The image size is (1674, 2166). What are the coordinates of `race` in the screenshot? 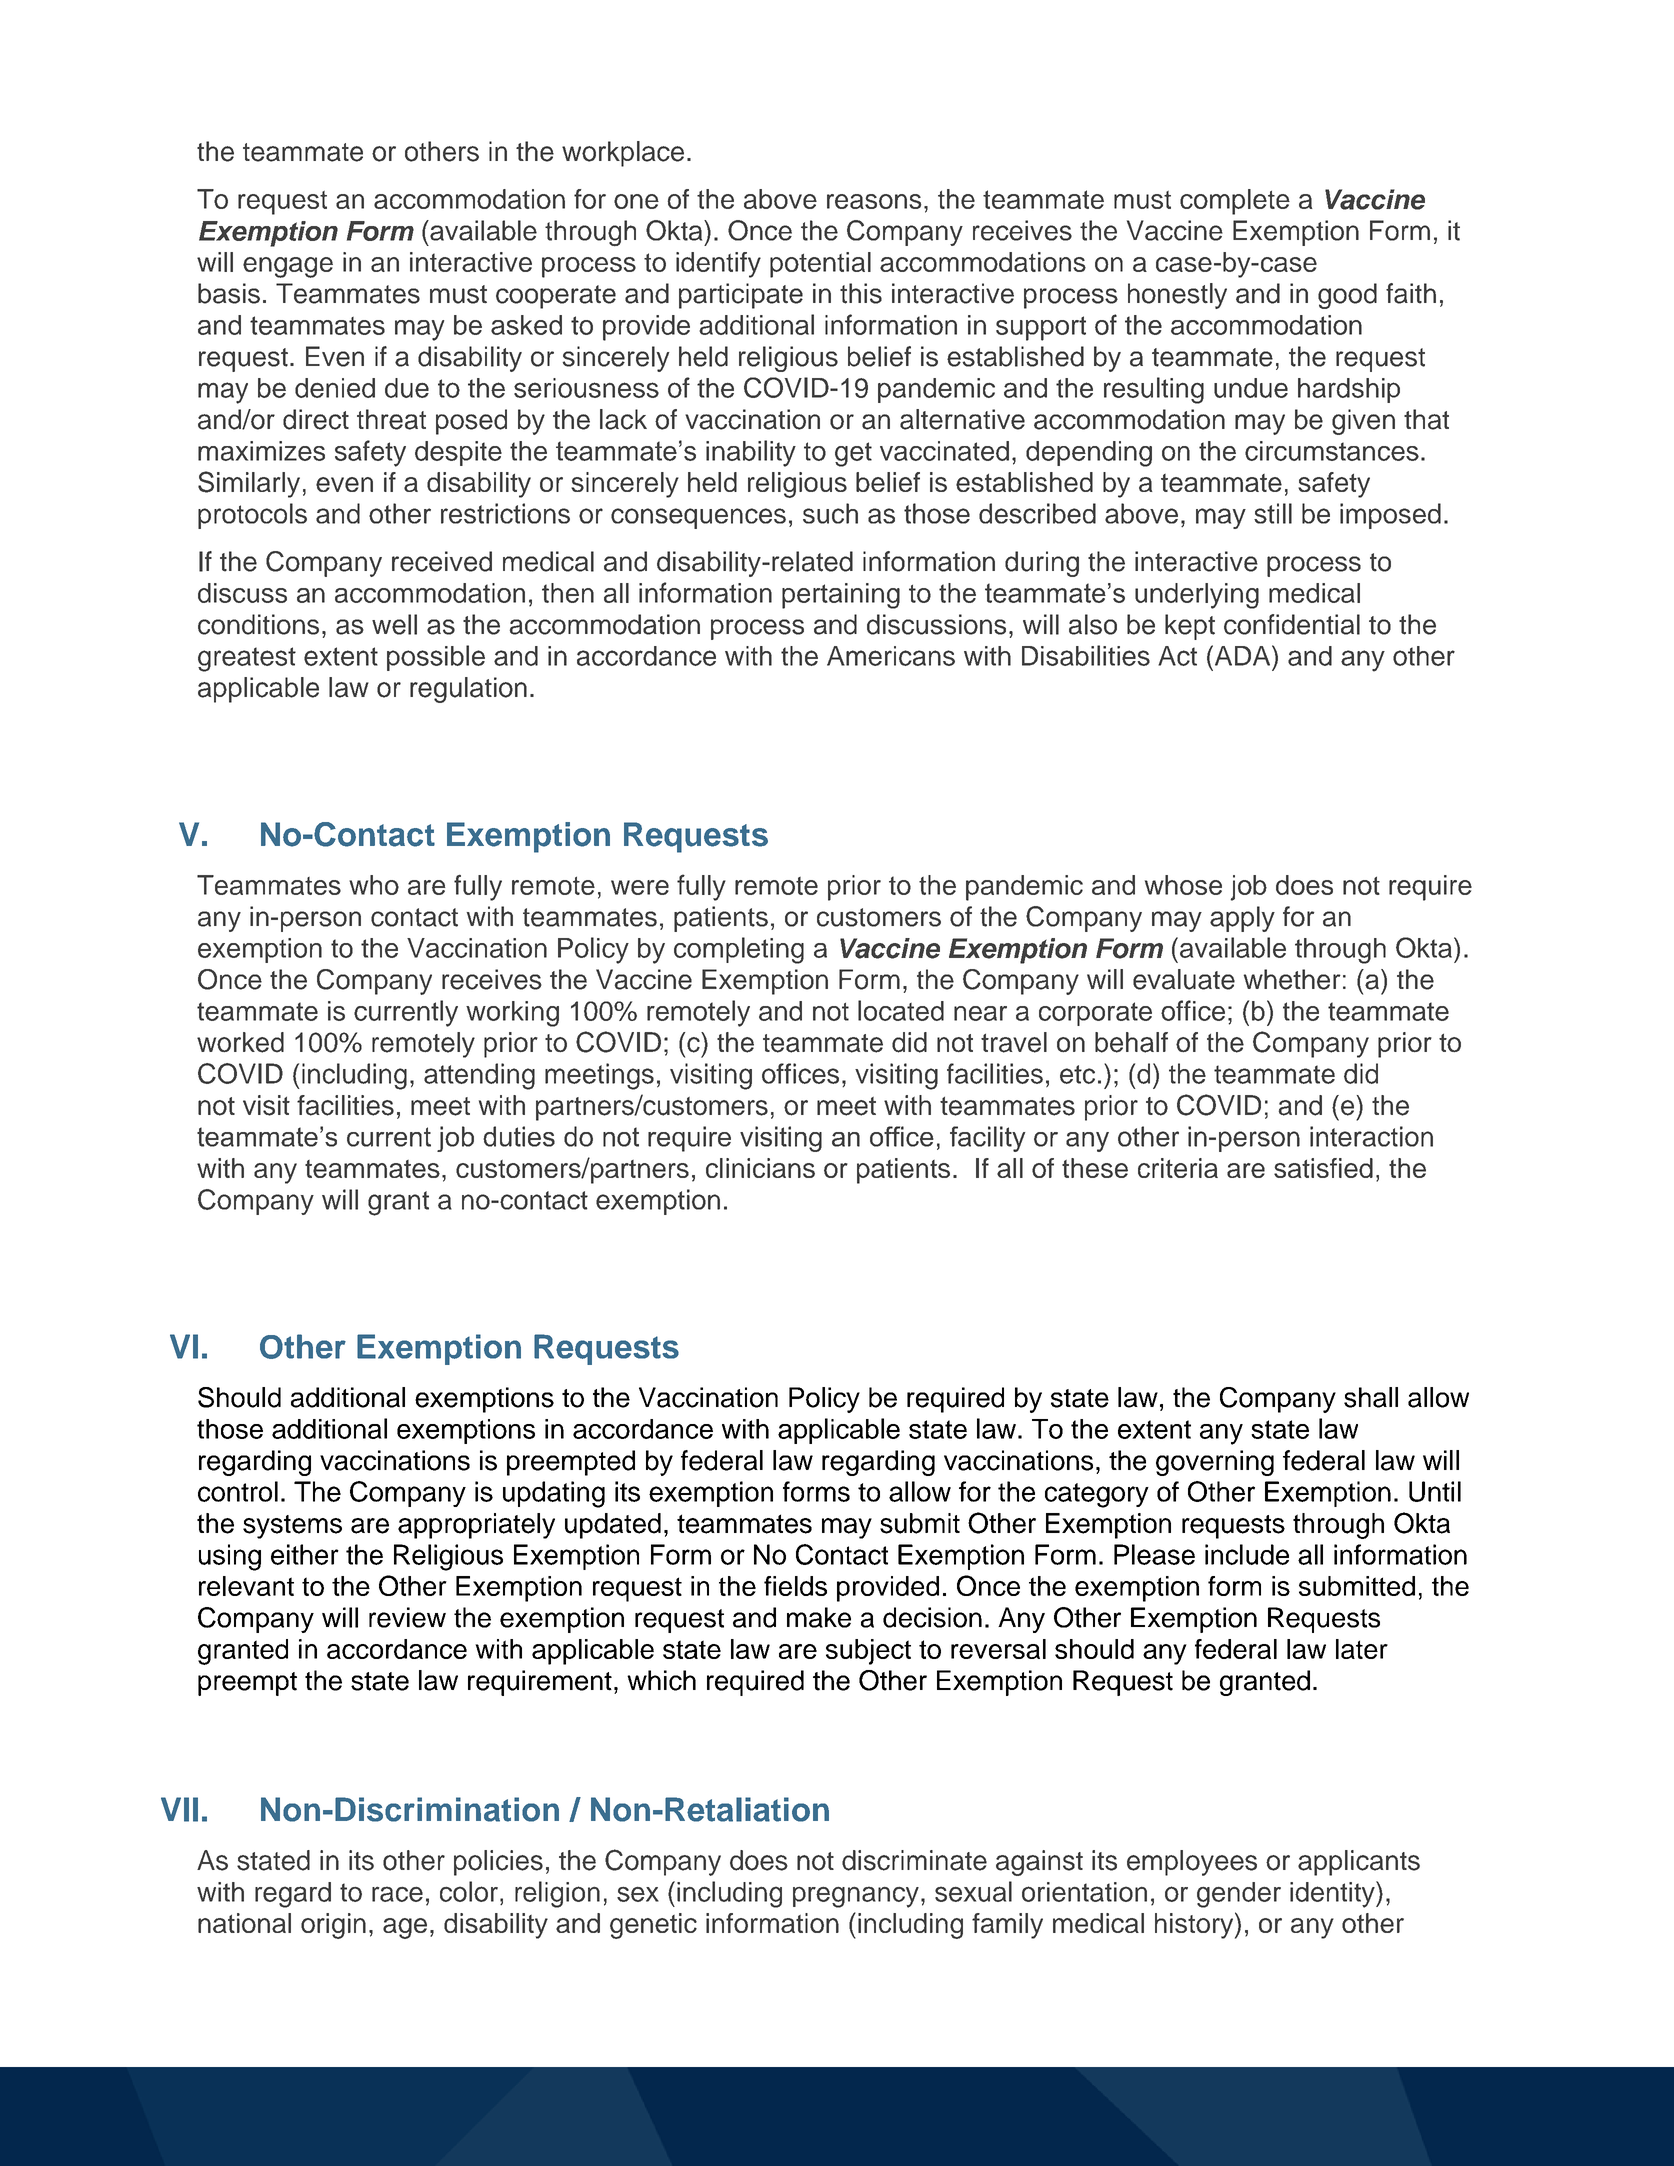 It's located at (397, 1894).
